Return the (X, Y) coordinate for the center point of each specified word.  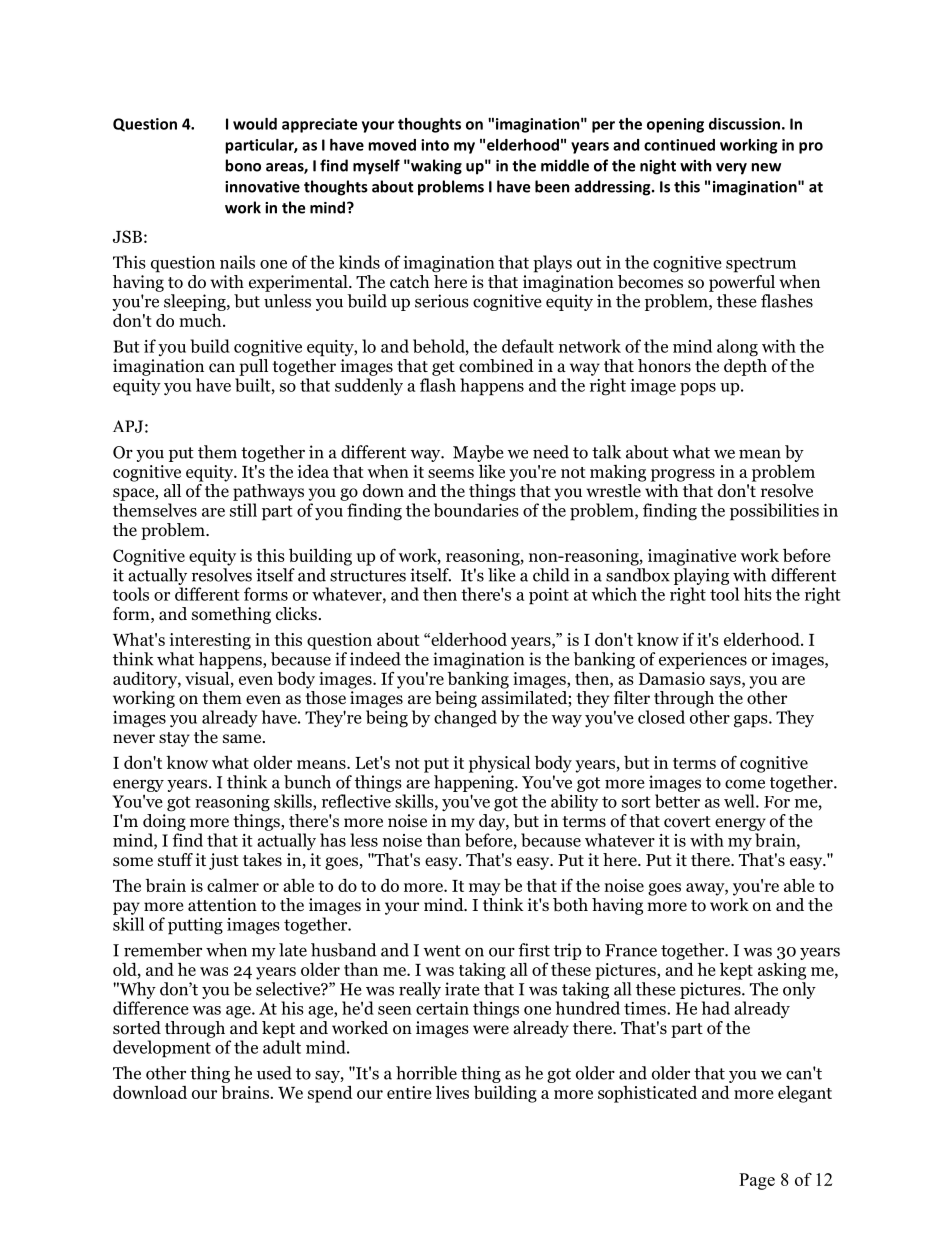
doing (164, 822)
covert (687, 822)
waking (435, 167)
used (274, 1073)
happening (475, 783)
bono (243, 165)
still (243, 510)
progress (683, 475)
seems (451, 473)
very (731, 169)
